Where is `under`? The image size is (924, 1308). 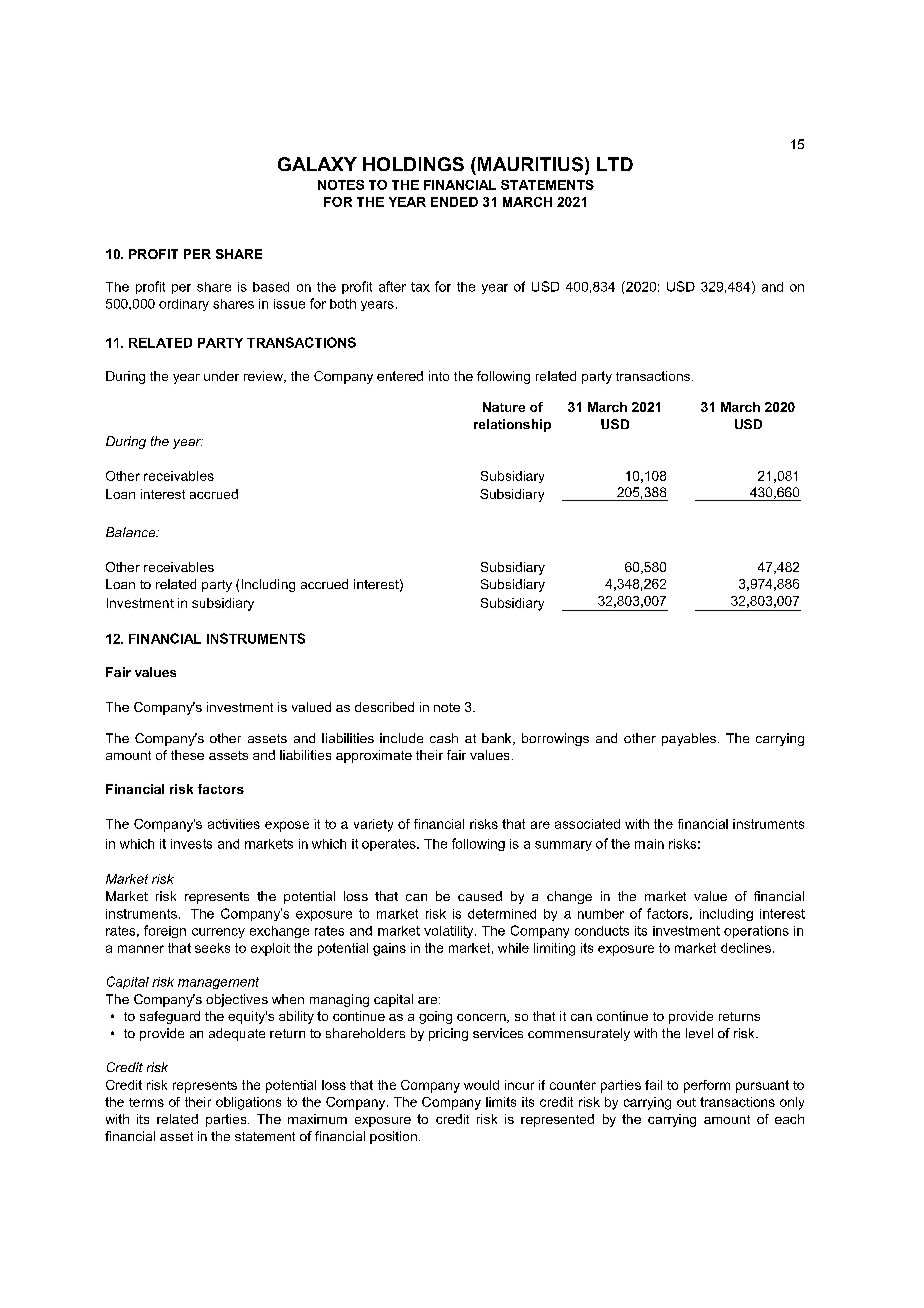 under is located at coordinates (221, 376).
